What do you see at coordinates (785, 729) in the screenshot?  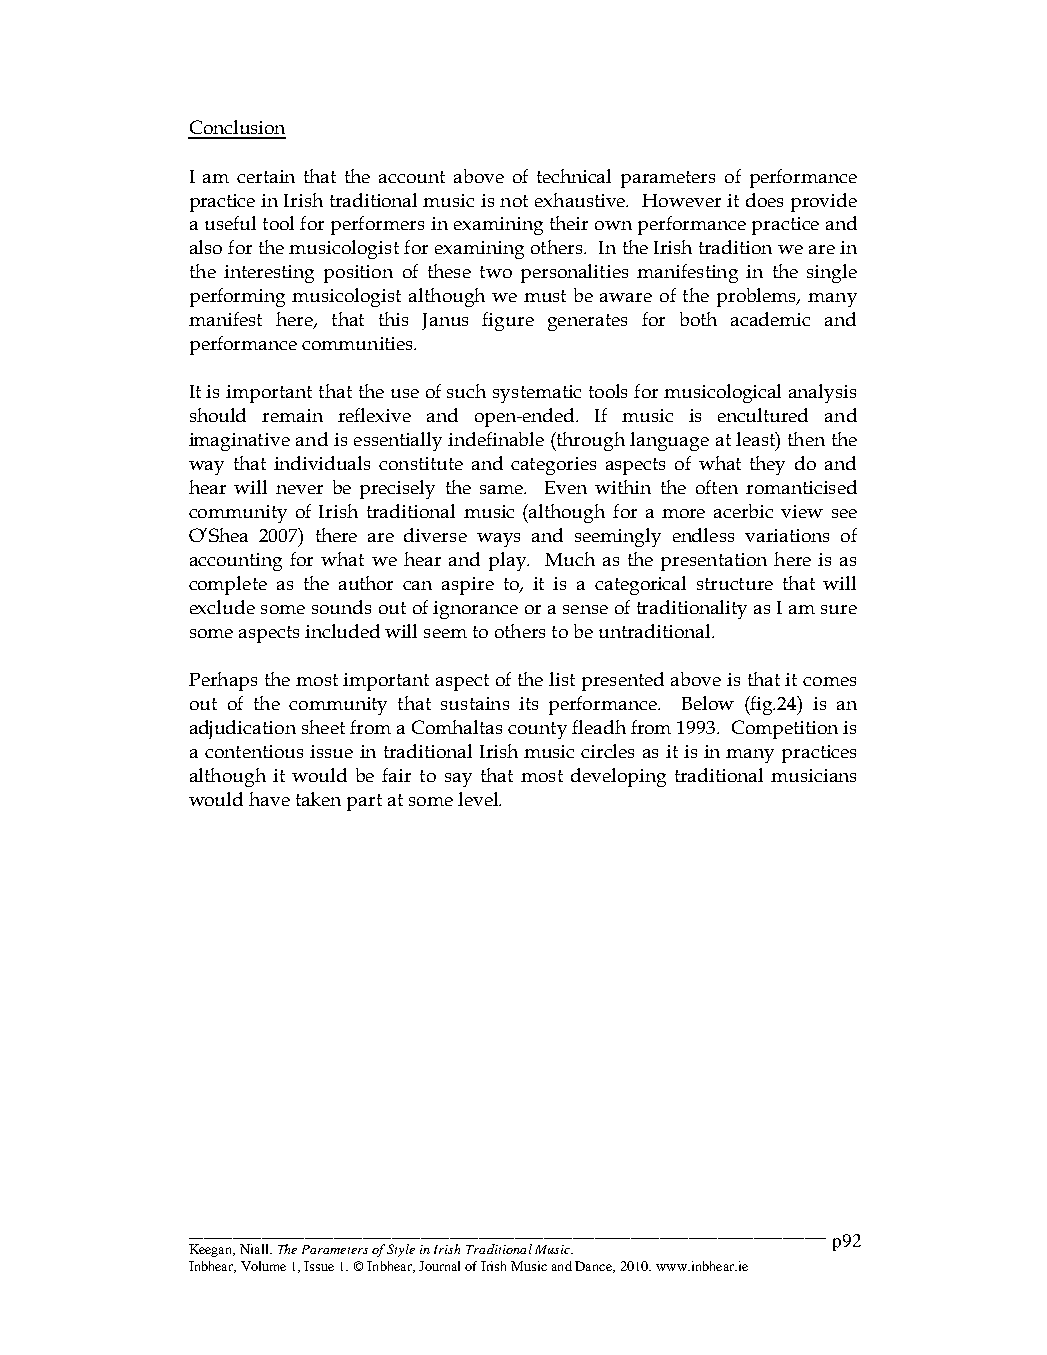 I see `Competition` at bounding box center [785, 729].
